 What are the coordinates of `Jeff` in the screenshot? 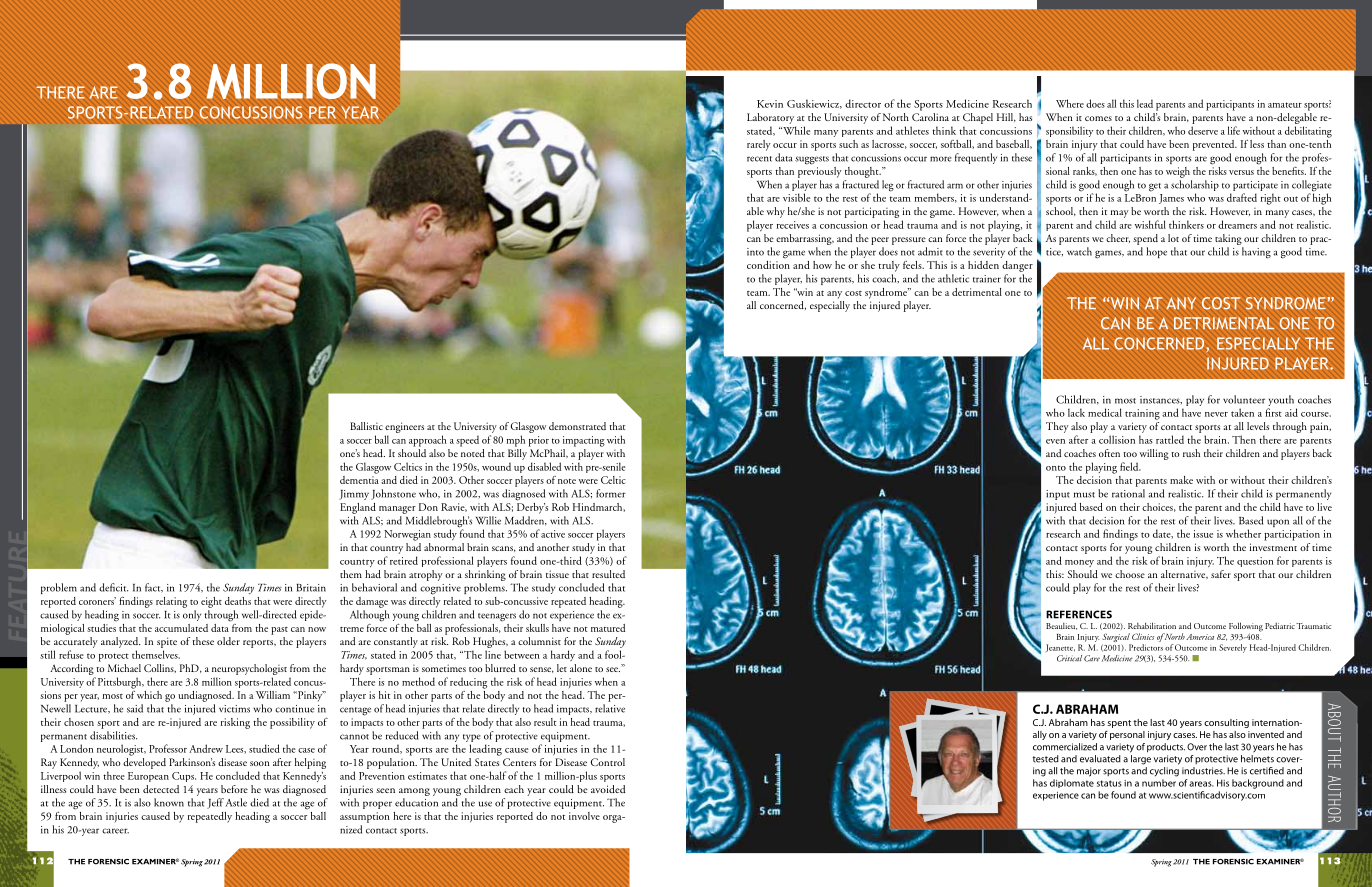 It's located at (215, 803).
